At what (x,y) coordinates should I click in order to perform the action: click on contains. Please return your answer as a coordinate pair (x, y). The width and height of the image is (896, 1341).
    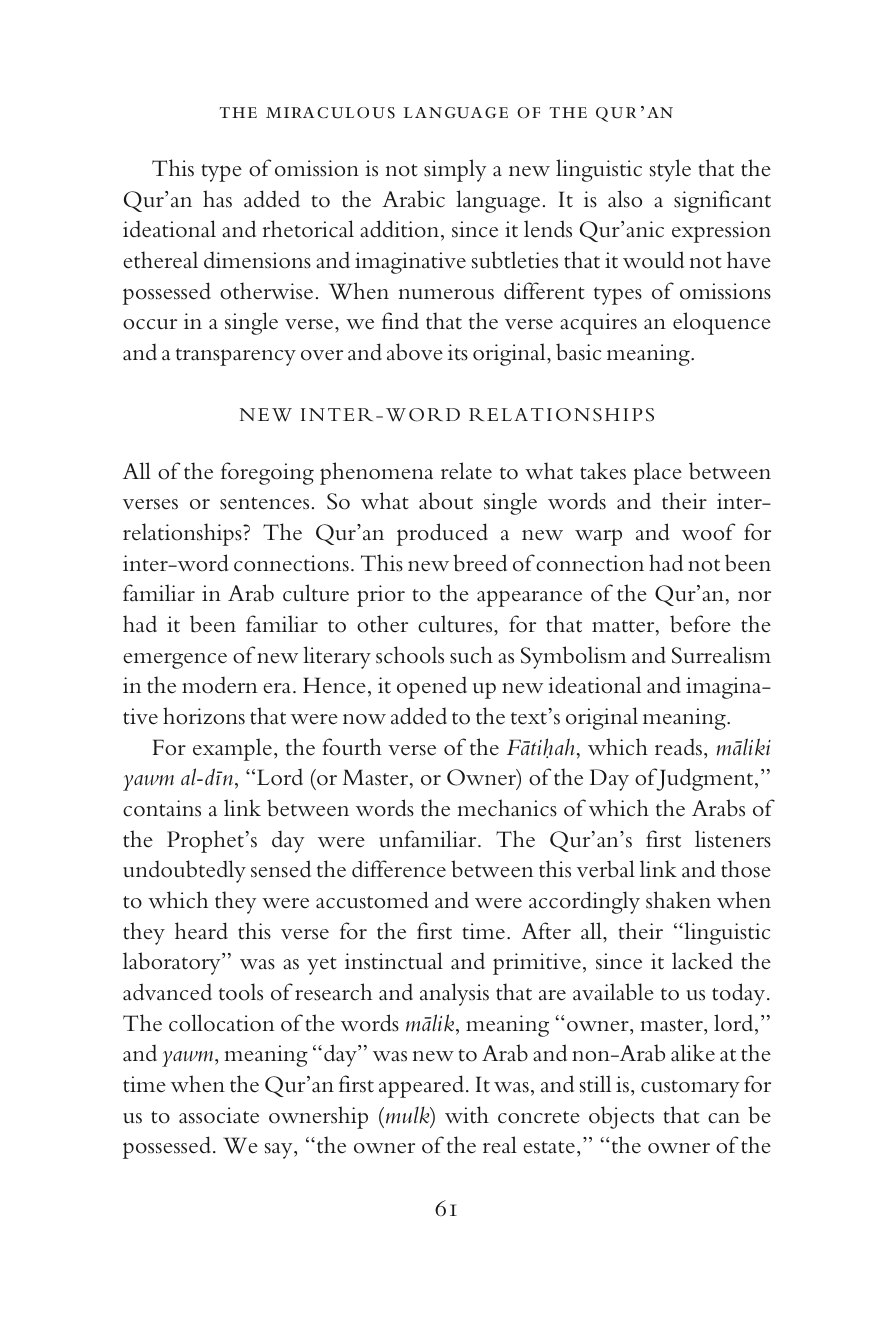
    Looking at the image, I should click on (162, 808).
